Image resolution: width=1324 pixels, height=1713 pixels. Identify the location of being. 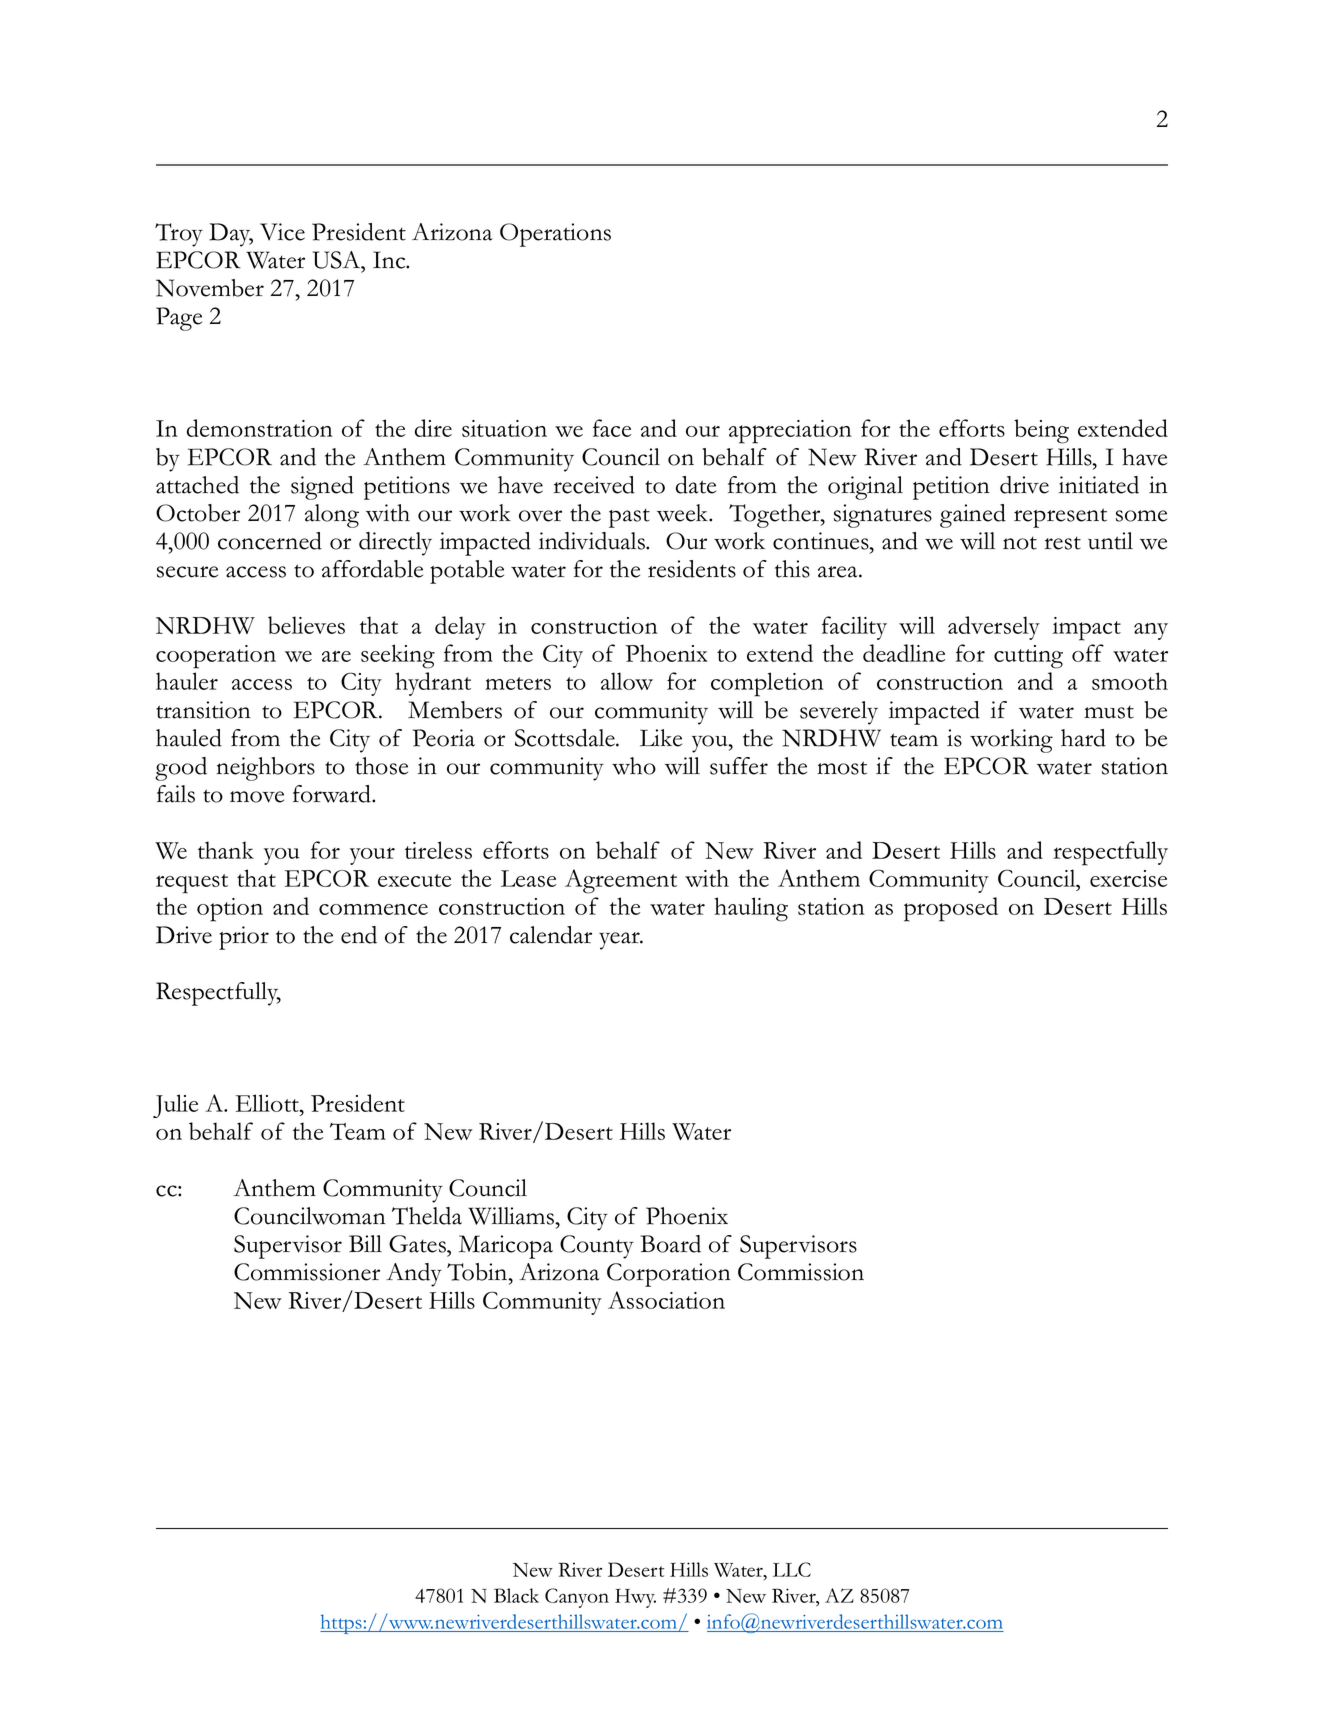
(1041, 431).
